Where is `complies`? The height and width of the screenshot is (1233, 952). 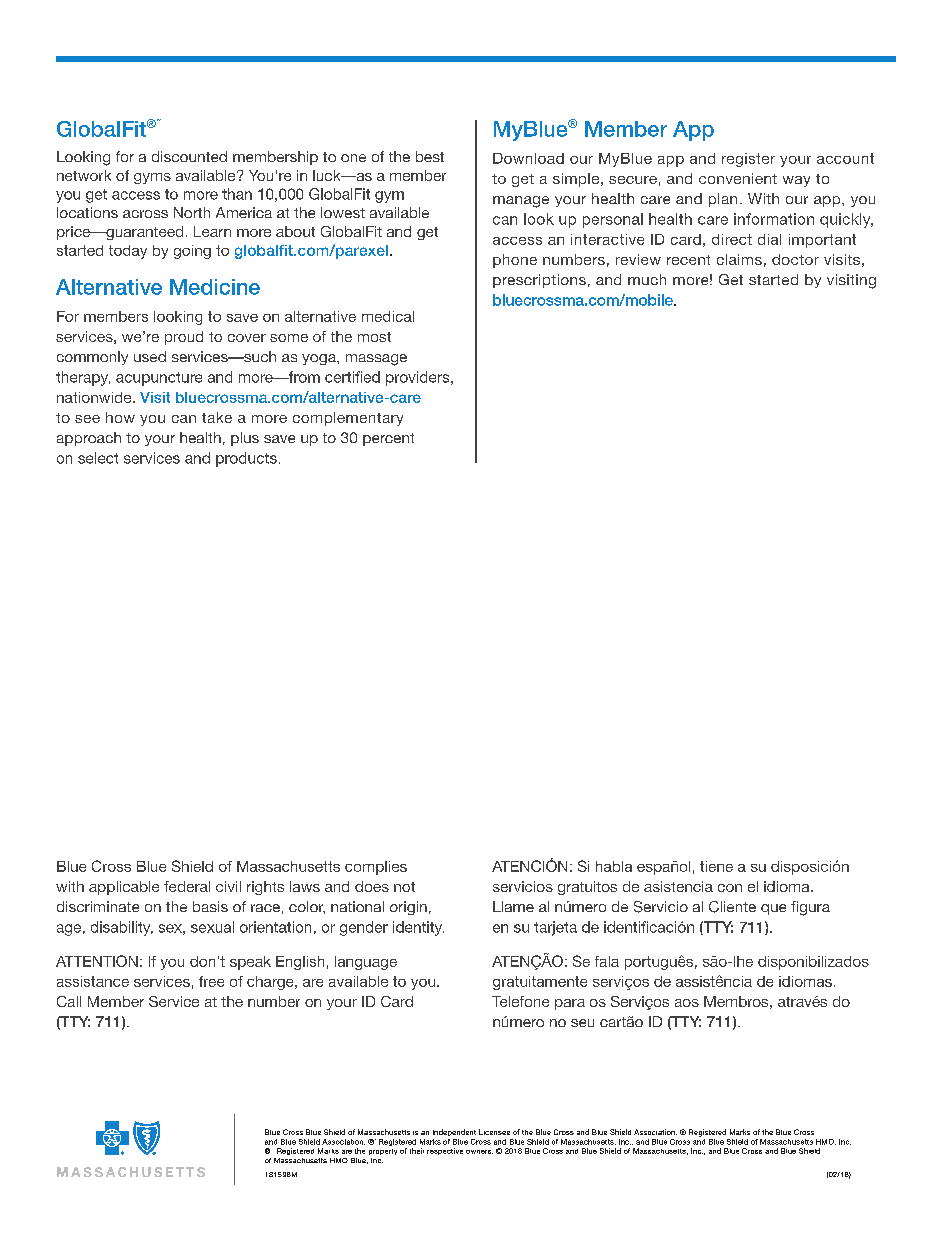 complies is located at coordinates (376, 868).
